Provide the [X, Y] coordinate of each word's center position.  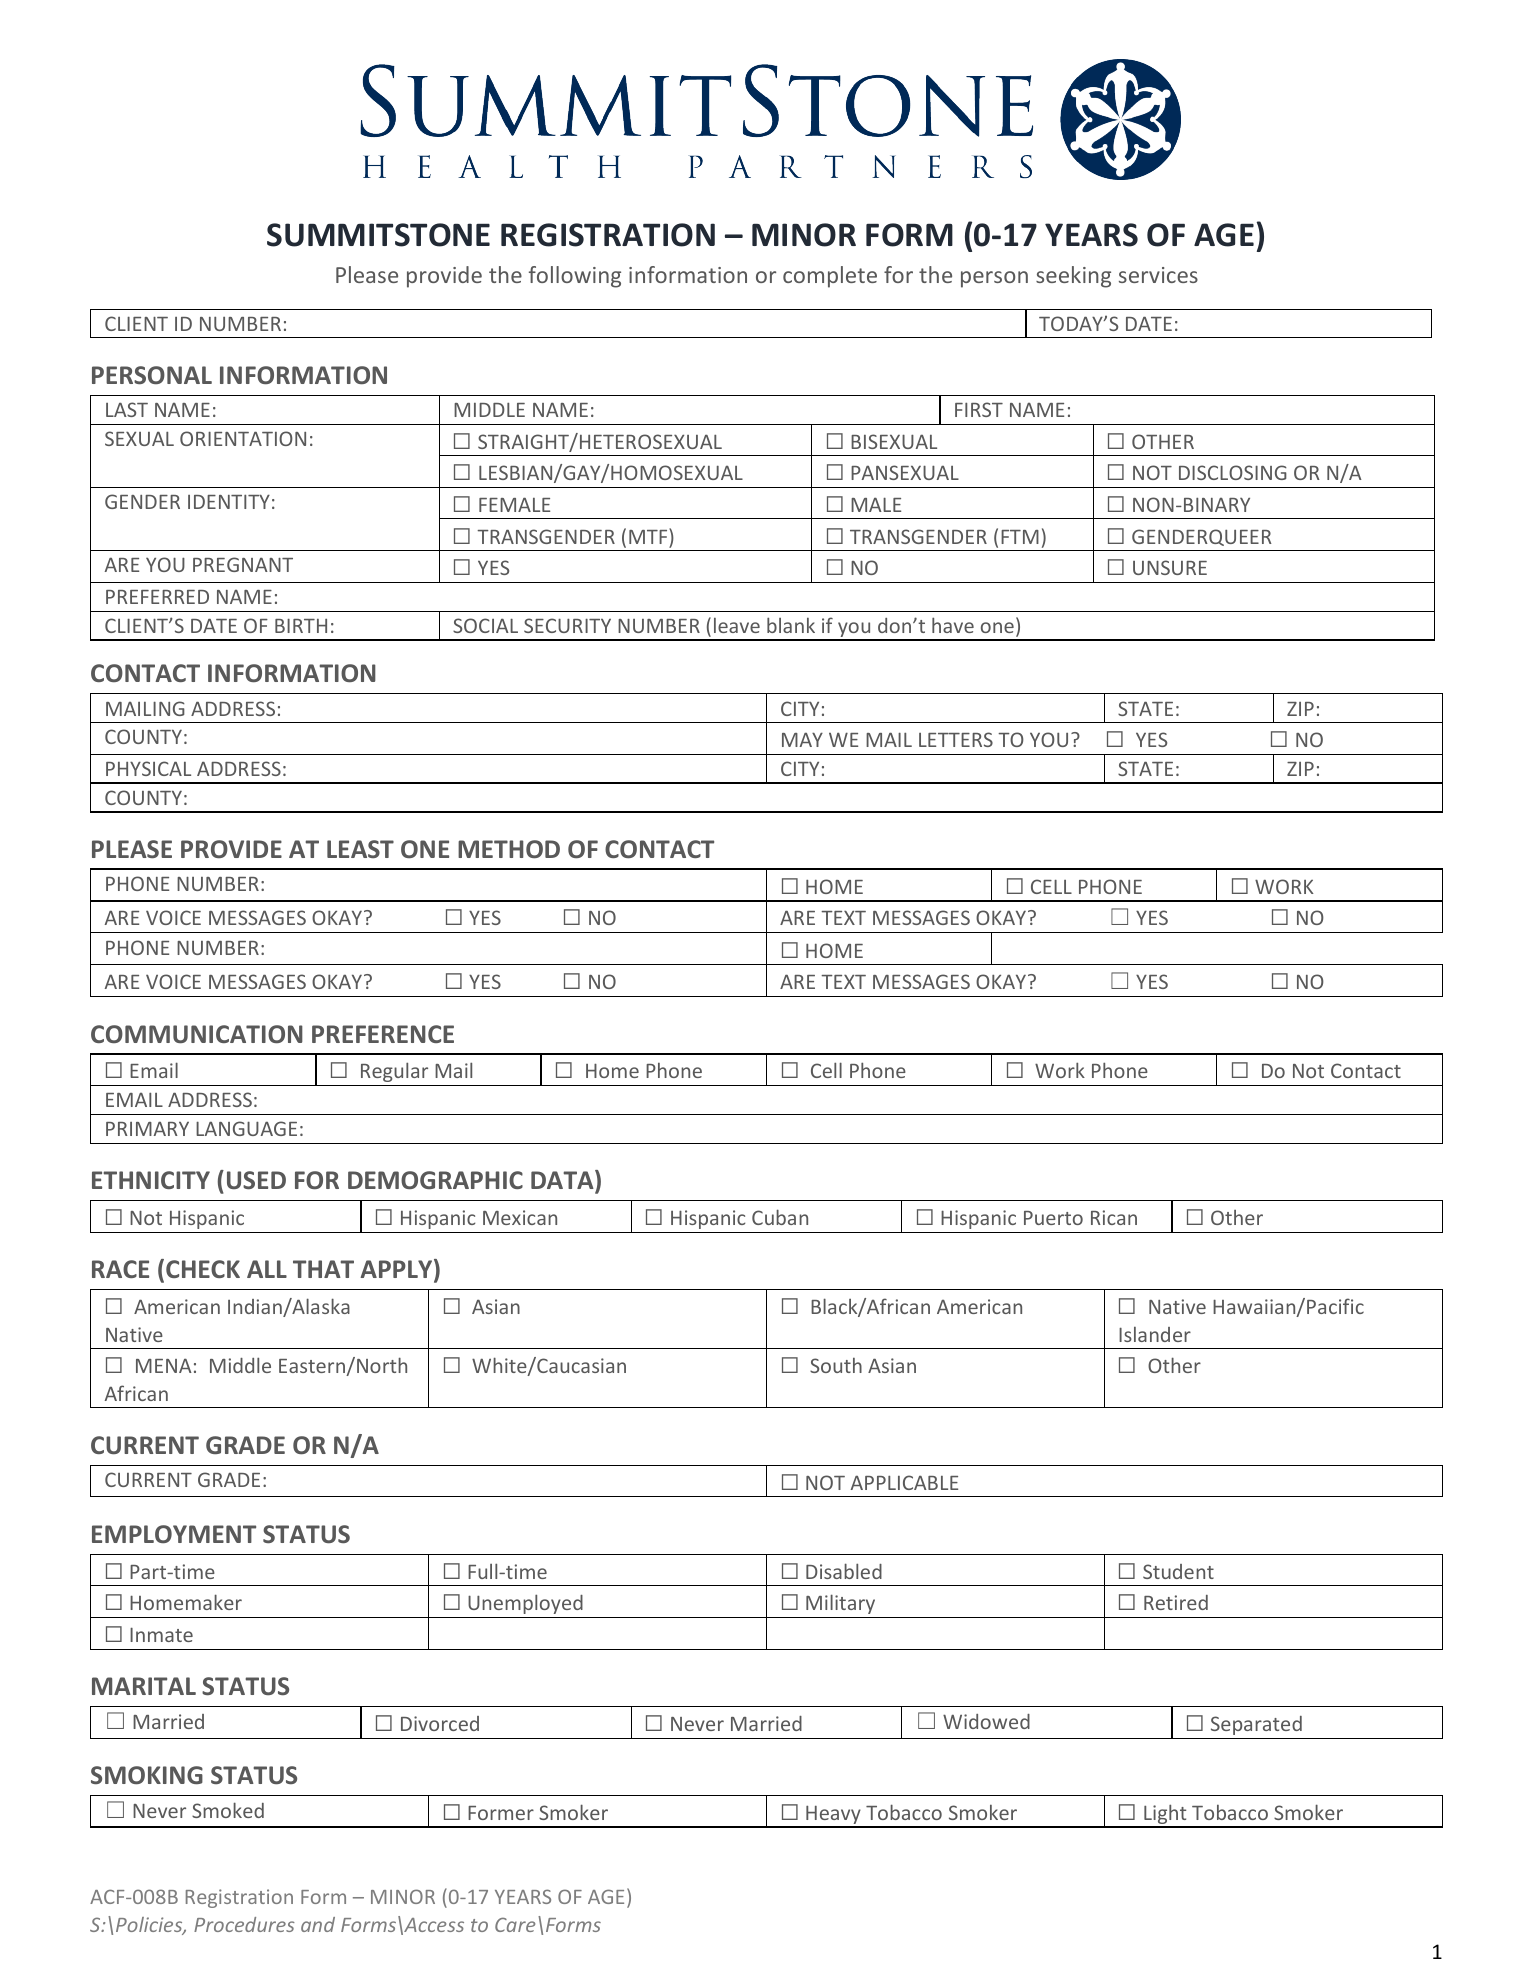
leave [737, 625]
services [1158, 275]
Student [1178, 1571]
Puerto [1053, 1218]
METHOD [509, 849]
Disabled [844, 1571]
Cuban [780, 1217]
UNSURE [1170, 567]
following [575, 277]
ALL [267, 1269]
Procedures [244, 1924]
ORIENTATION [243, 438]
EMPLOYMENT [174, 1534]
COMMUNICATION [197, 1034]
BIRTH [301, 626]
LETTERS [956, 739]
